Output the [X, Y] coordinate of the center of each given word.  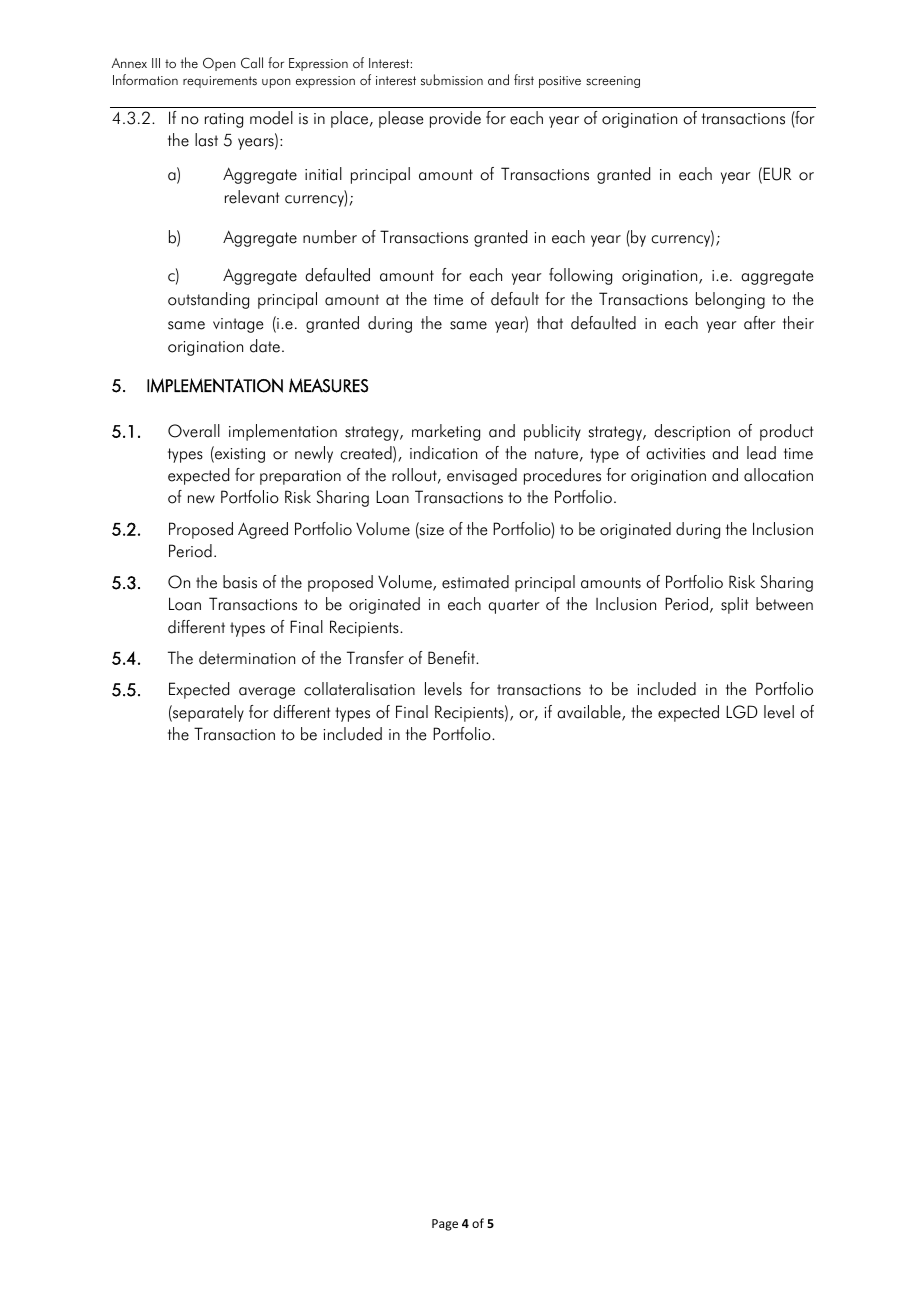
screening [613, 82]
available [590, 713]
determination [247, 658]
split [734, 605]
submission [452, 80]
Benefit [452, 658]
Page [445, 1225]
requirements [220, 82]
